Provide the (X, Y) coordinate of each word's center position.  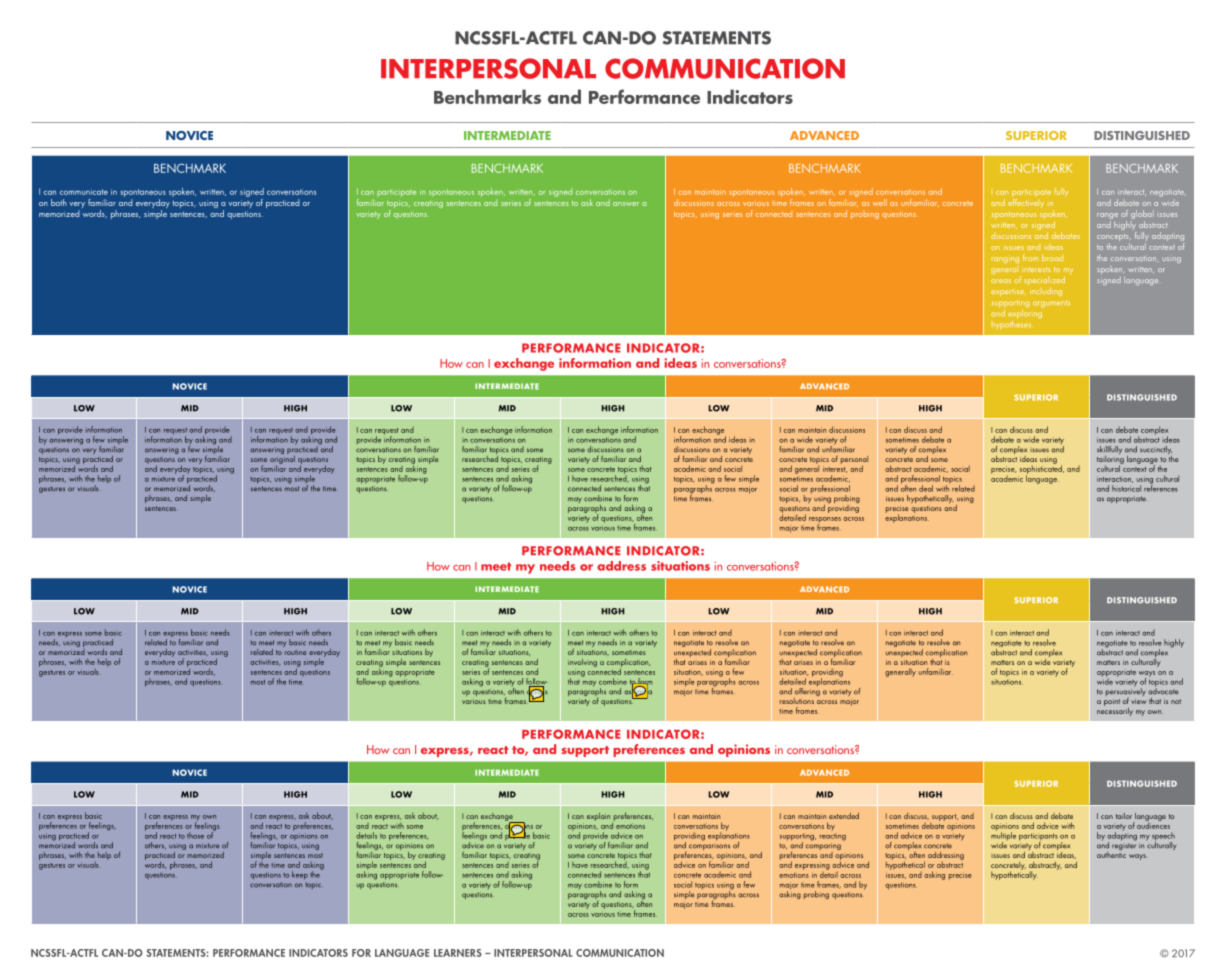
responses (825, 521)
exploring (1026, 313)
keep (300, 875)
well (880, 202)
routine (295, 652)
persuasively (1126, 692)
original (282, 459)
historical (1126, 488)
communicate (84, 192)
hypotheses (1011, 324)
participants (1038, 838)
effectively (1026, 202)
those (195, 835)
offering (807, 692)
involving (582, 663)
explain (598, 817)
